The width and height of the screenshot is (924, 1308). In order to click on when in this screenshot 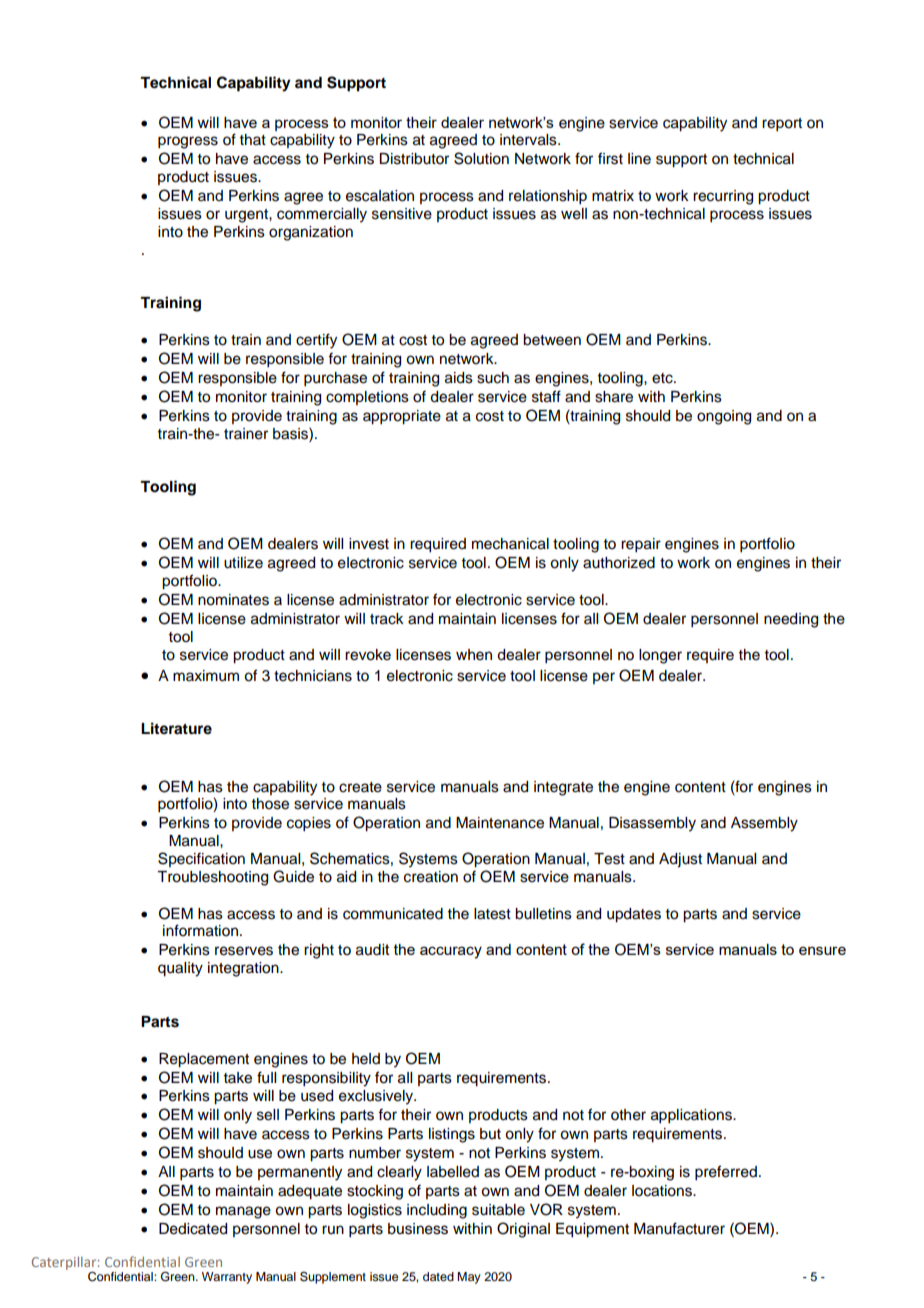, I will do `click(474, 655)`.
